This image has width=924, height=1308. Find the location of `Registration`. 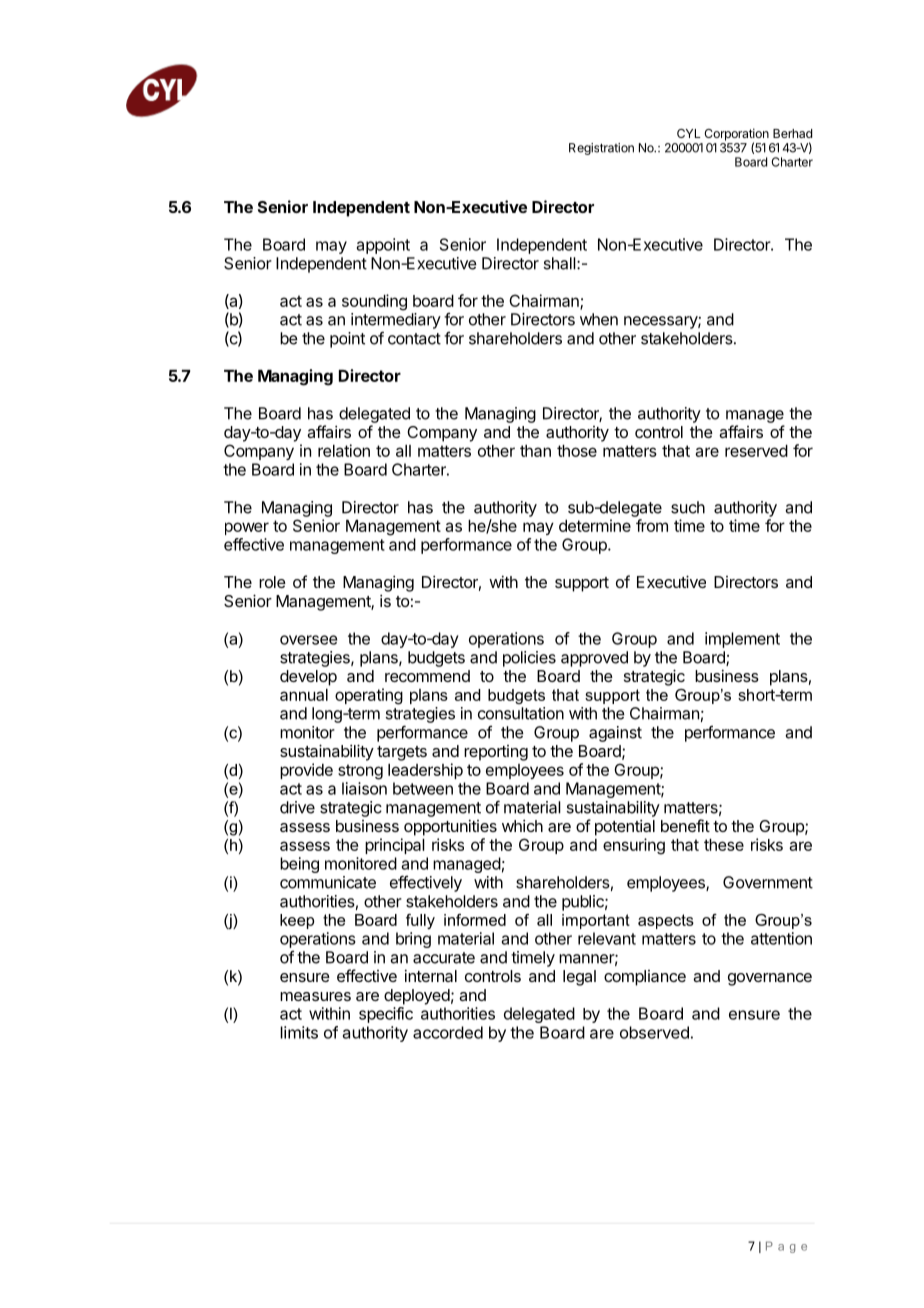

Registration is located at coordinates (601, 149).
